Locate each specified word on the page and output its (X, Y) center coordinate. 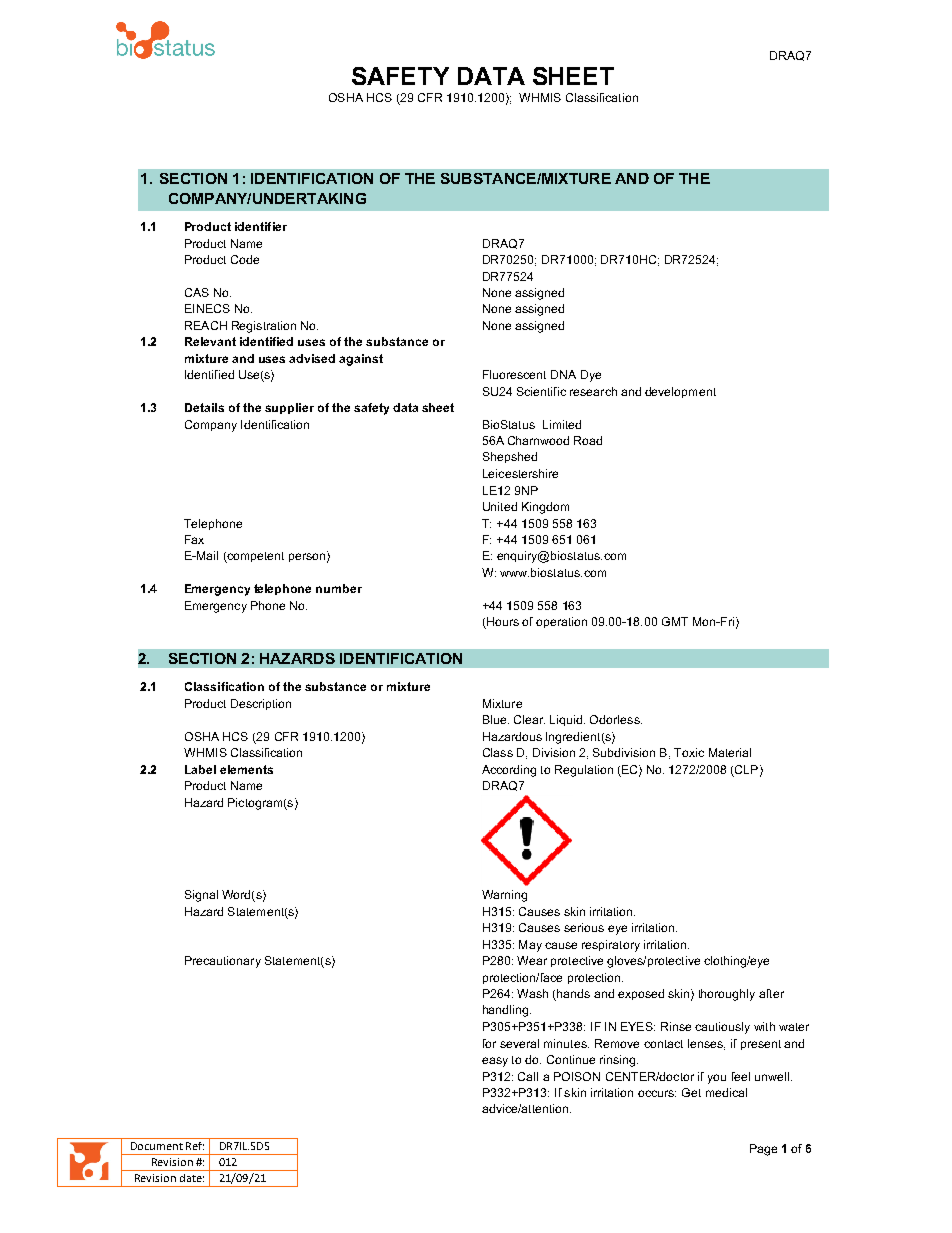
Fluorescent (514, 374)
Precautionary (223, 962)
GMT (675, 621)
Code (245, 259)
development (680, 392)
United (500, 506)
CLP (748, 770)
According (509, 771)
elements (246, 769)
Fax (194, 539)
